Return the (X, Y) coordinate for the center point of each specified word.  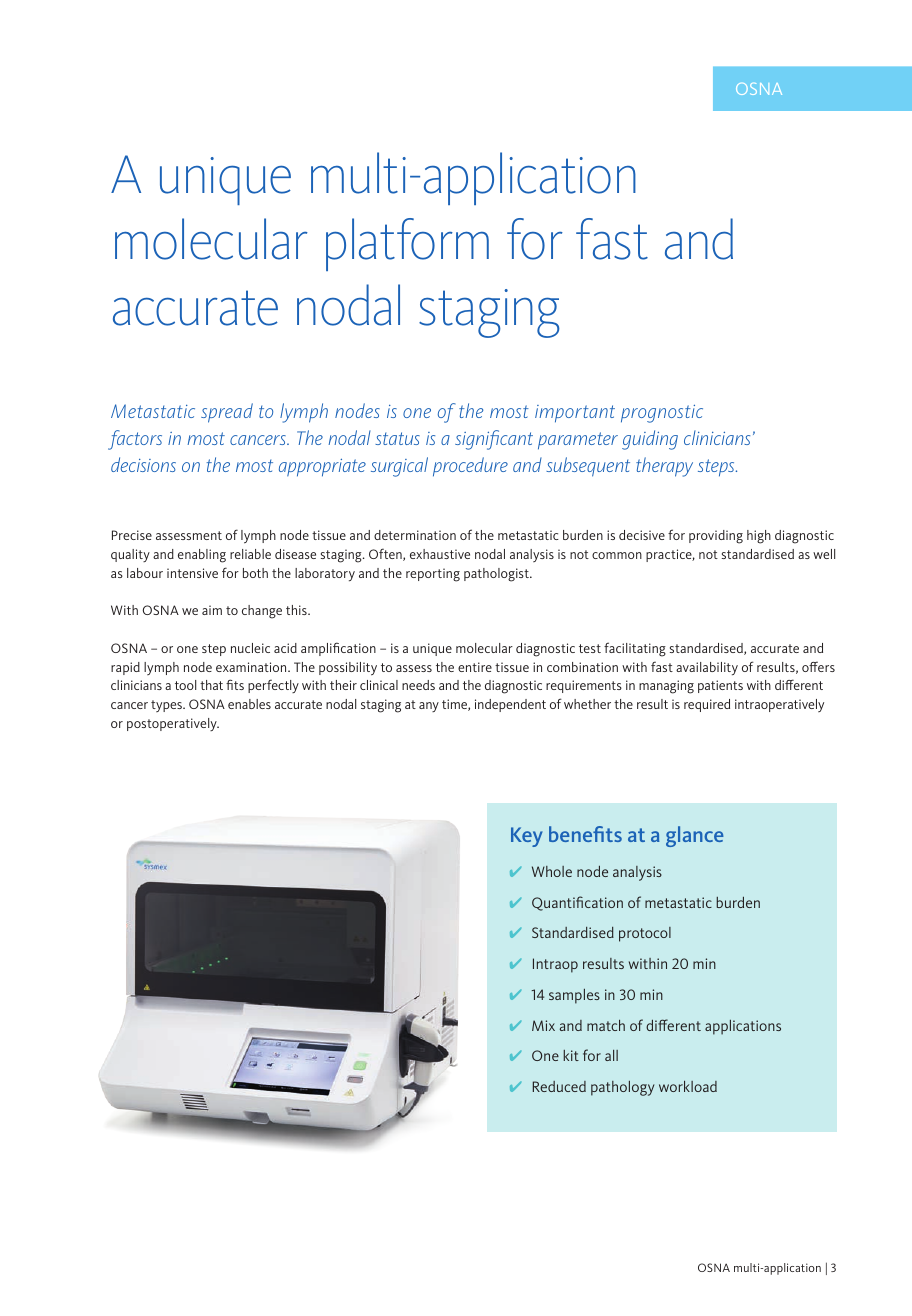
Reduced (559, 1086)
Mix (543, 1025)
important (575, 414)
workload (688, 1086)
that (211, 685)
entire (475, 667)
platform (407, 244)
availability (707, 668)
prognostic (662, 414)
